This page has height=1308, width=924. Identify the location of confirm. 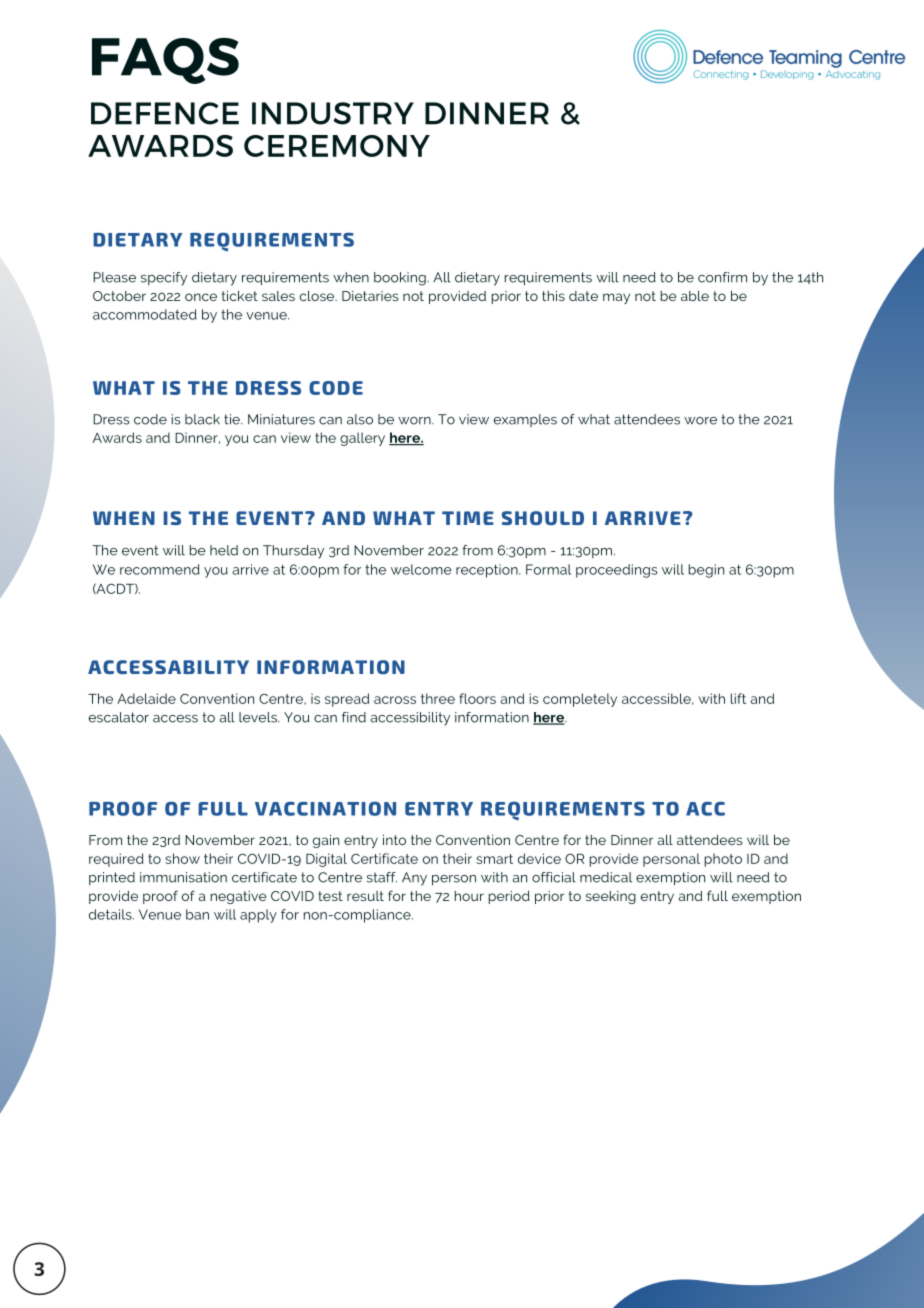
(722, 277).
